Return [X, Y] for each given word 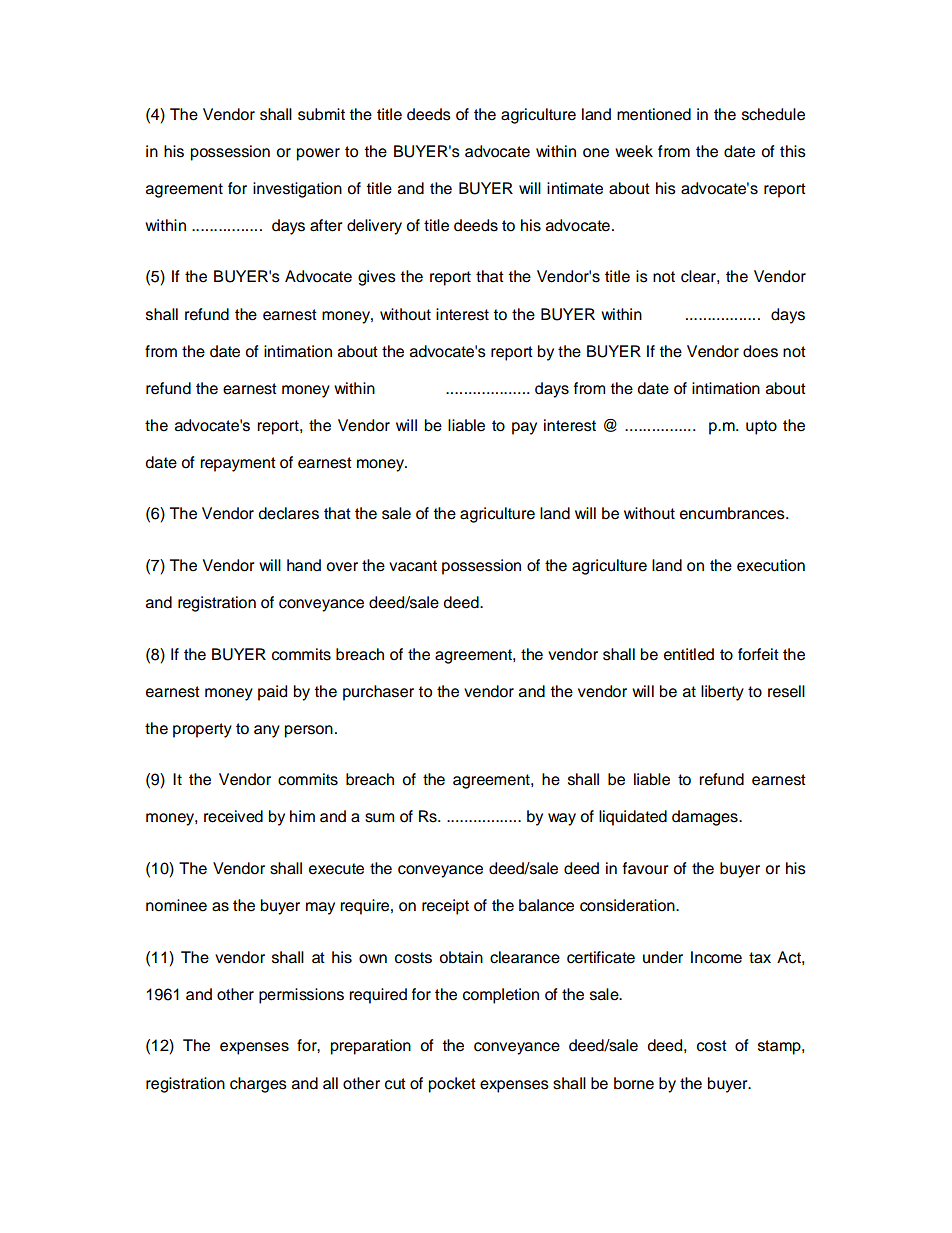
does [760, 351]
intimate [575, 188]
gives [377, 278]
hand [304, 565]
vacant [413, 566]
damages [706, 818]
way [562, 819]
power [318, 154]
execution [771, 565]
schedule [773, 114]
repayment [238, 464]
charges [258, 1085]
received [233, 816]
